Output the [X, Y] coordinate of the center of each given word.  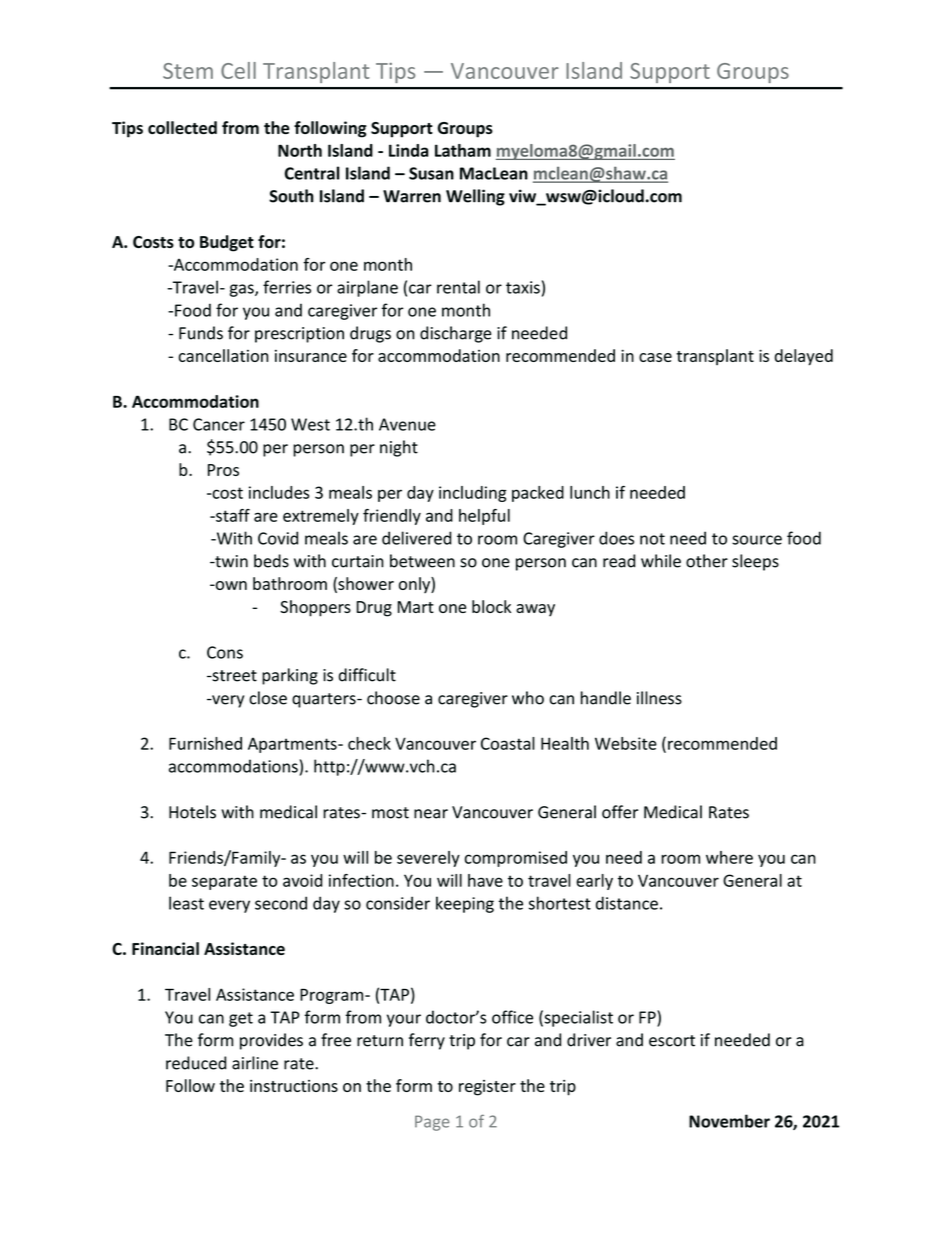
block [491, 606]
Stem [188, 71]
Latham [463, 150]
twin [230, 561]
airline [255, 1063]
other [707, 561]
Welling [475, 197]
